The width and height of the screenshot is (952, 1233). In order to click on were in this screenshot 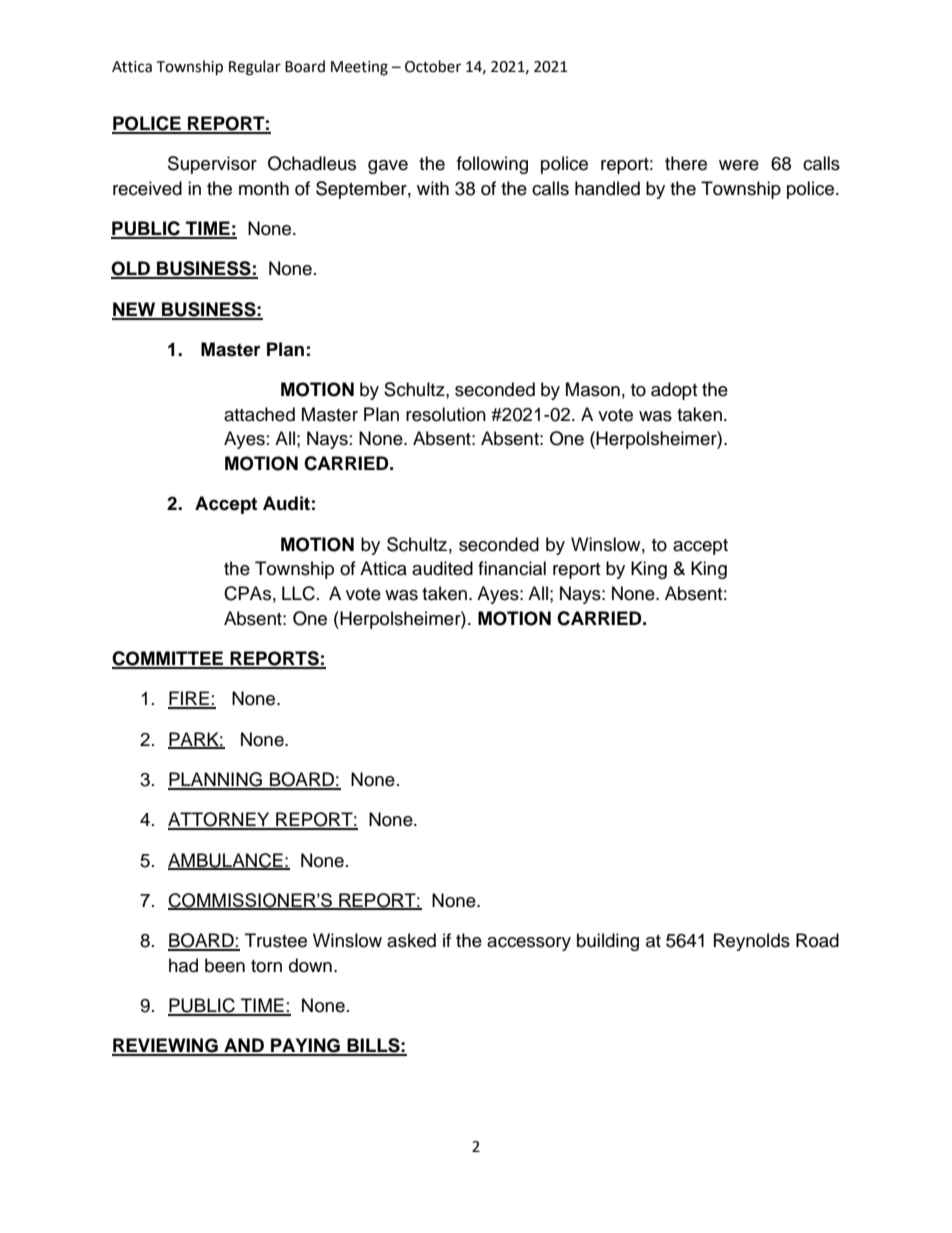, I will do `click(739, 165)`.
